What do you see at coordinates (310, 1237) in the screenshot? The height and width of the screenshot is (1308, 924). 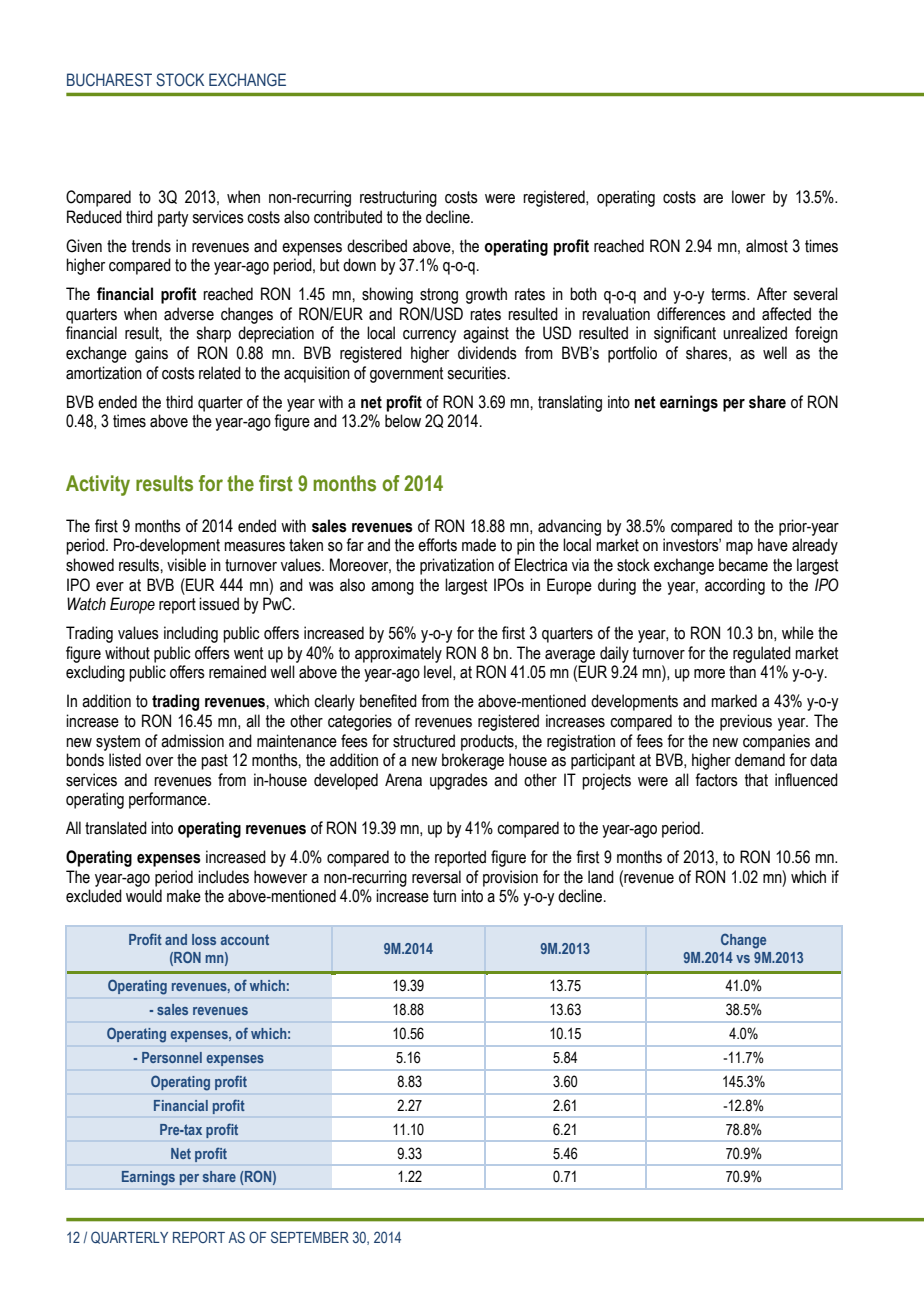 I see `SEPTEMBER` at bounding box center [310, 1237].
